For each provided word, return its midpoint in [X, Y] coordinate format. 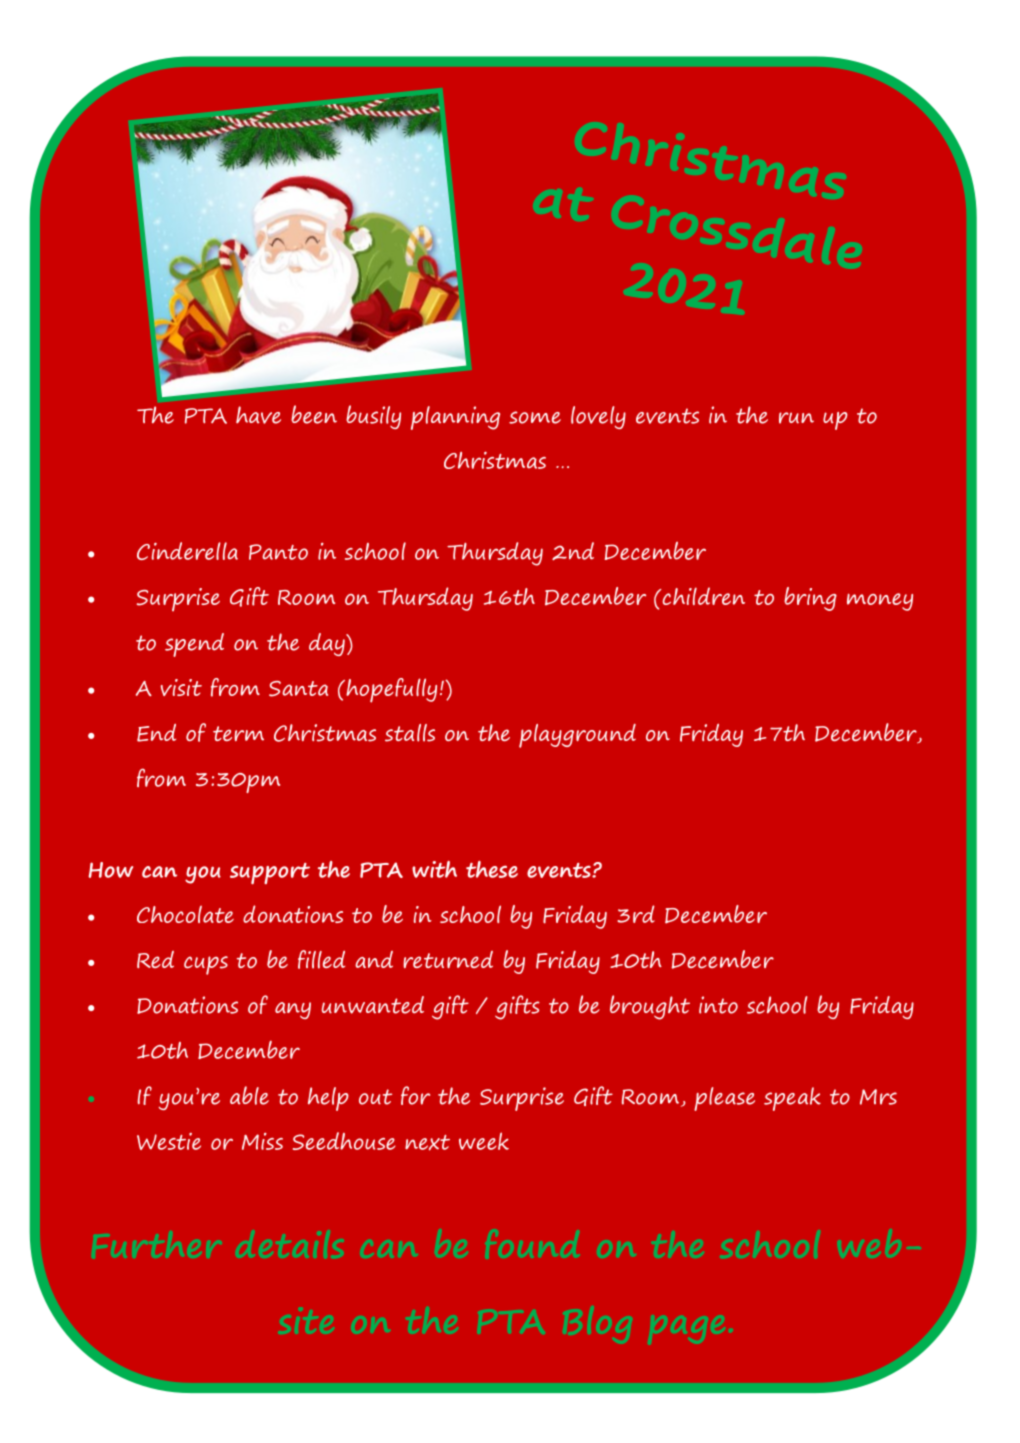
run [796, 418]
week [484, 1141]
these [492, 869]
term [238, 733]
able [249, 1095]
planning [455, 418]
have [258, 415]
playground [577, 736]
